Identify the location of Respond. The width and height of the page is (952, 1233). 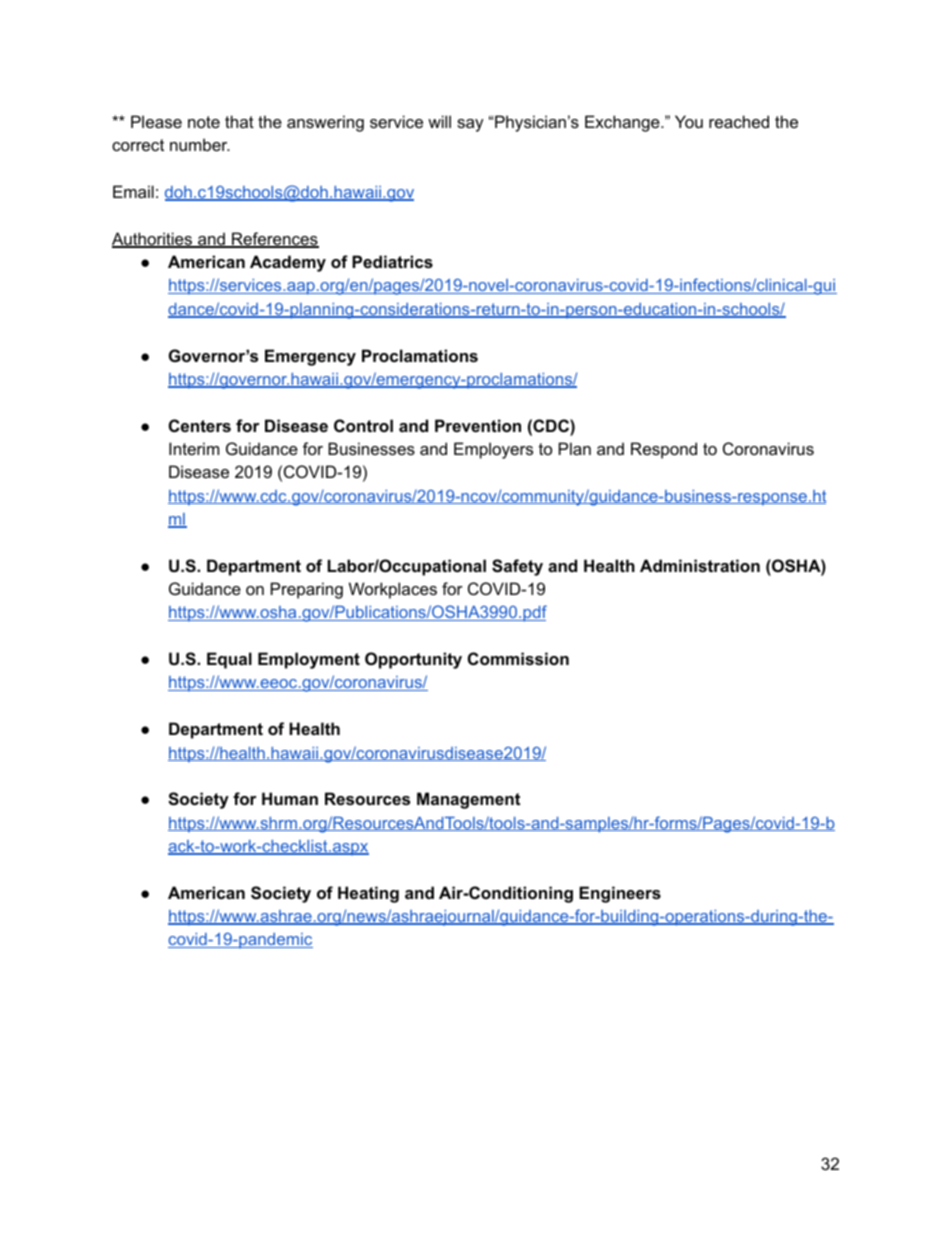
(664, 450).
